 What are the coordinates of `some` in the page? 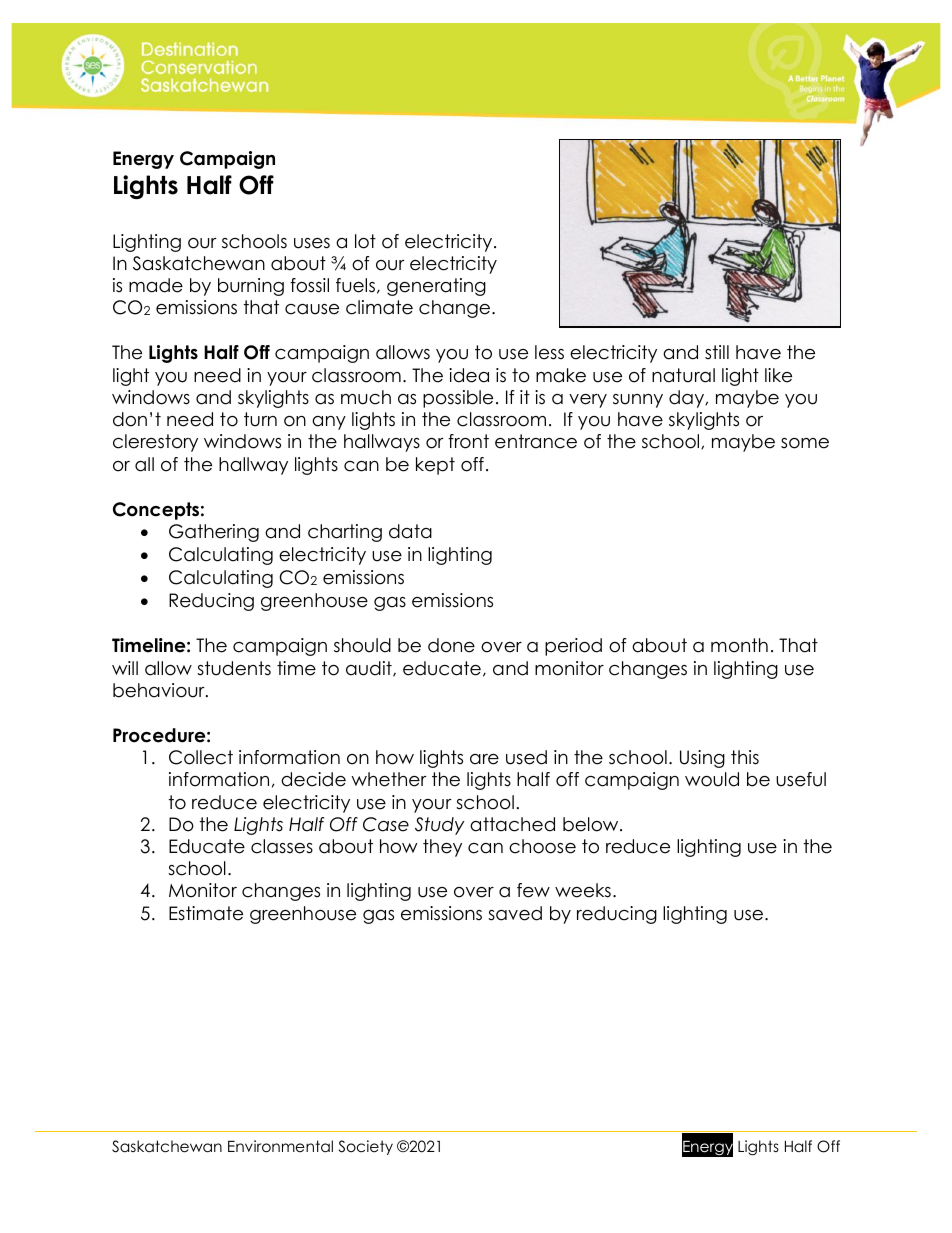 It's located at (805, 443).
